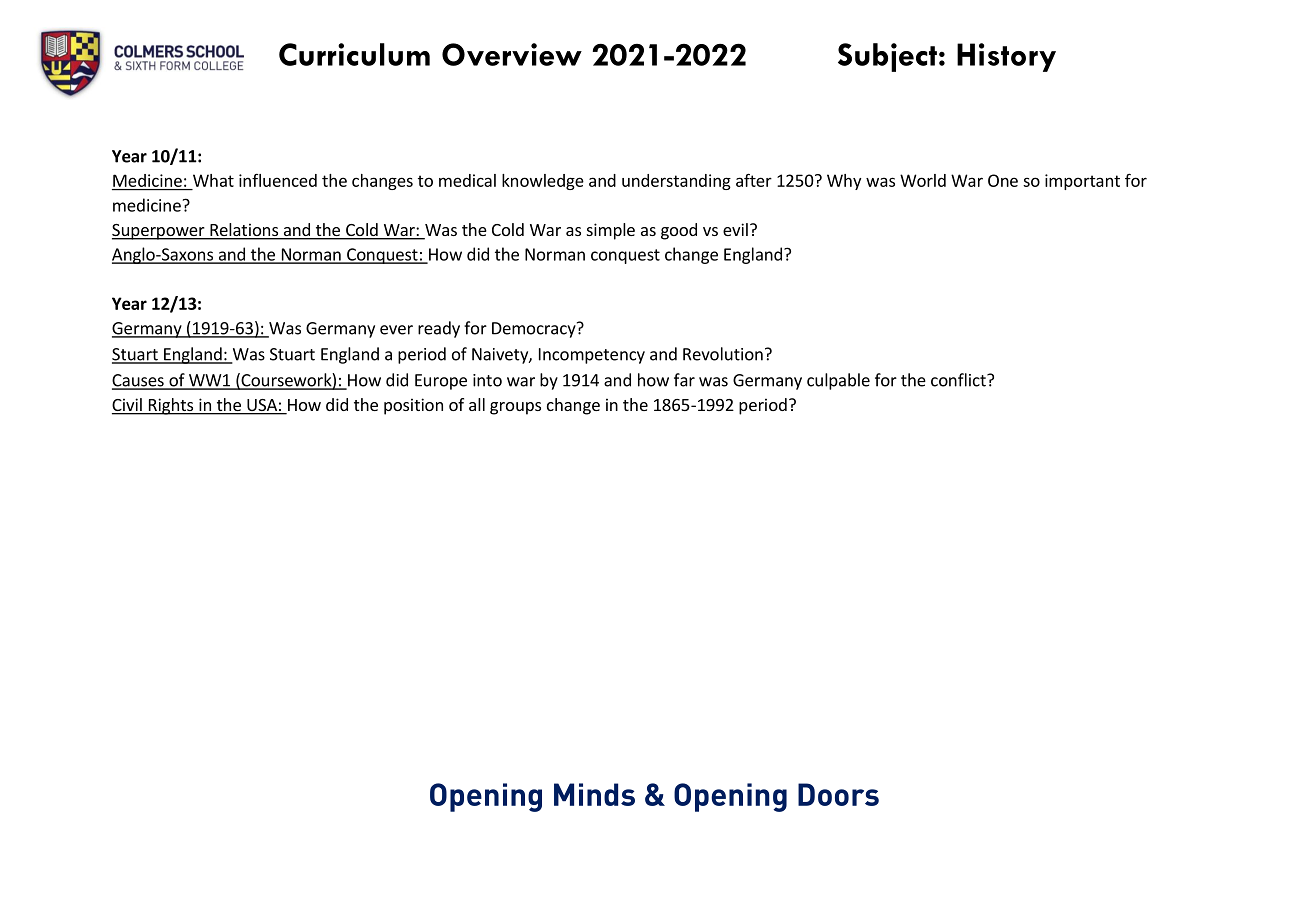 This screenshot has width=1308, height=924. I want to click on conflict, so click(959, 380).
